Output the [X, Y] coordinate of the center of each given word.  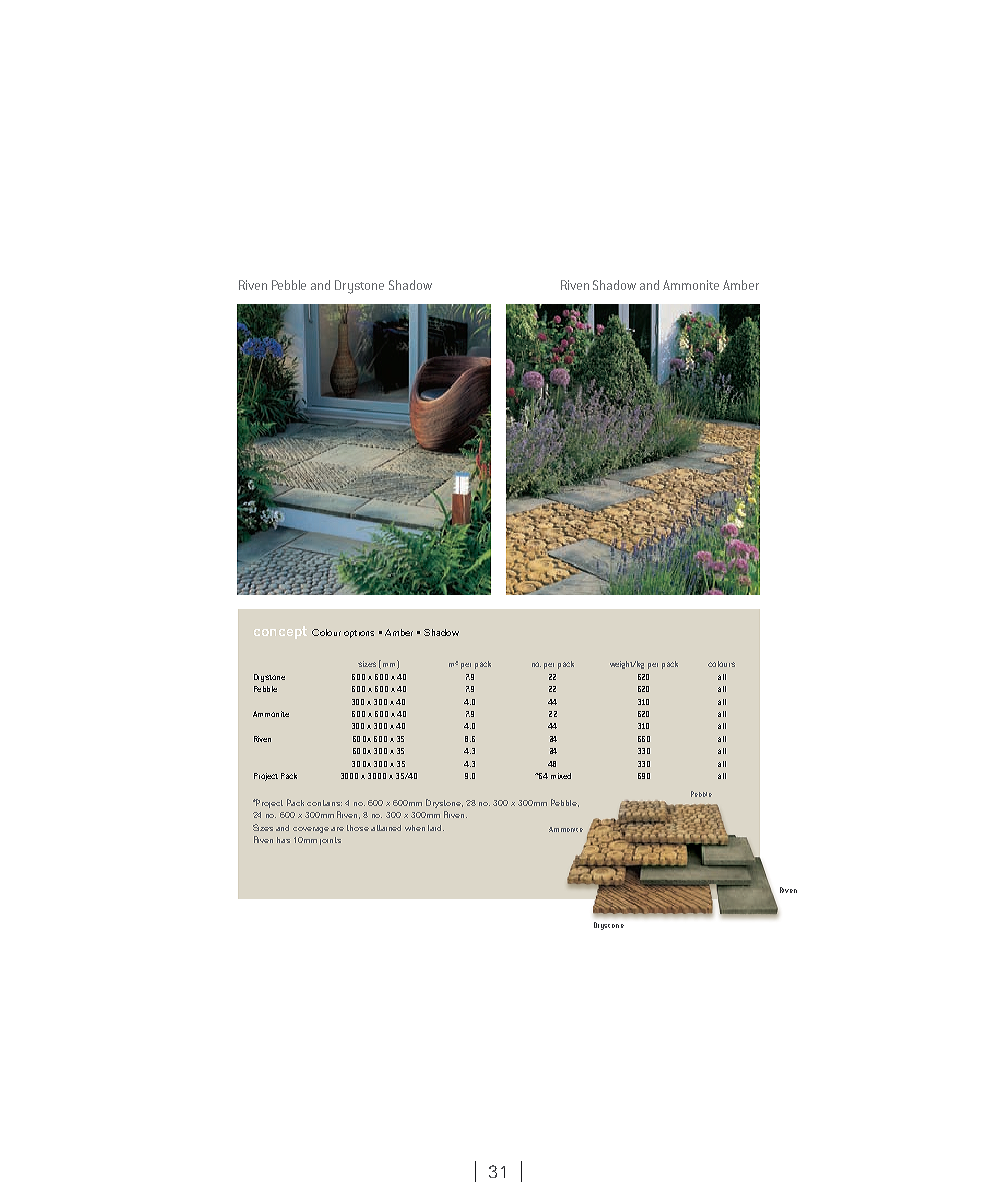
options [359, 634]
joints [330, 841]
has [283, 840]
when [415, 828]
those [358, 828]
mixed [561, 776]
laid [436, 828]
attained [386, 828]
